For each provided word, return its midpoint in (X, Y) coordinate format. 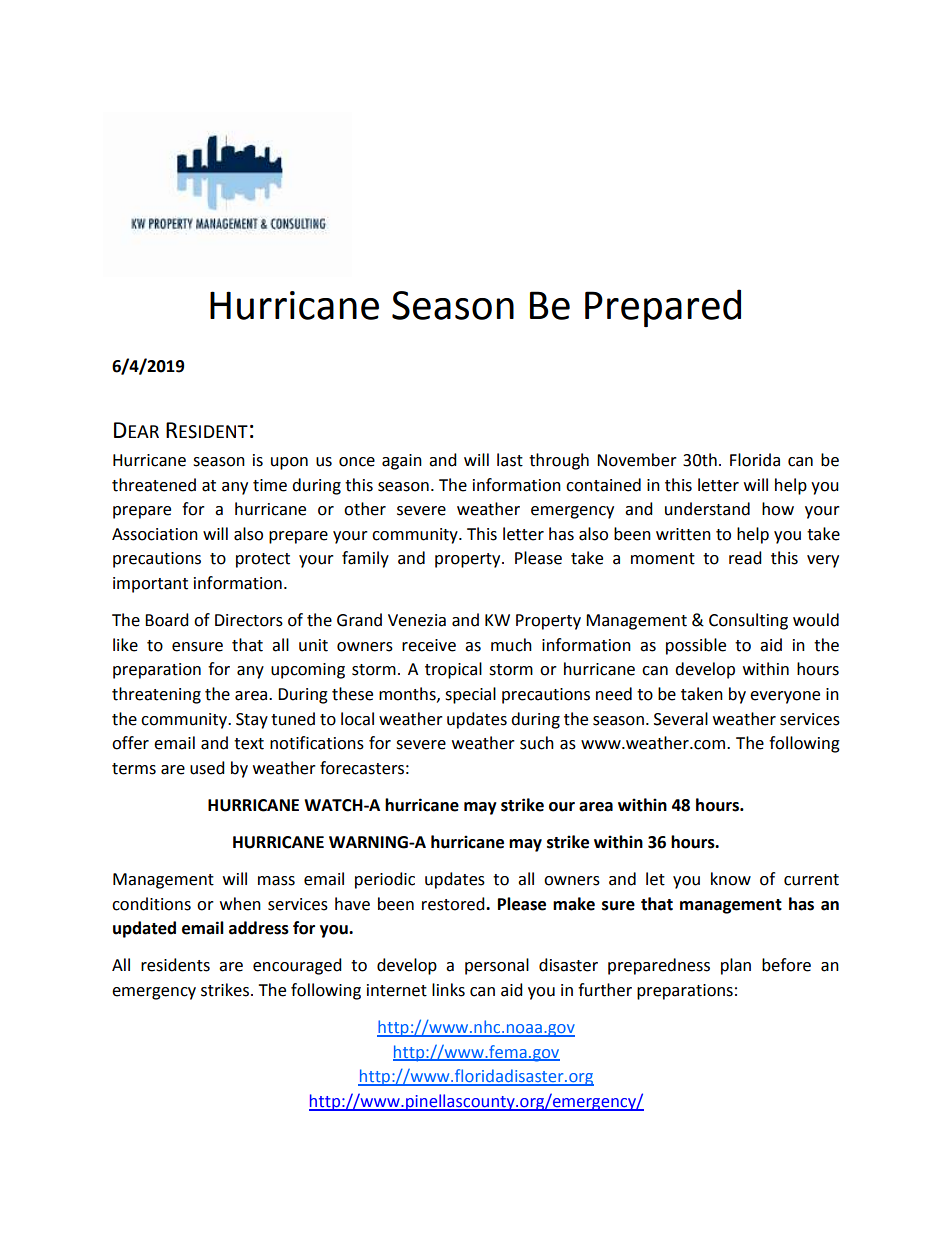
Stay (252, 721)
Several (681, 719)
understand (707, 509)
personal (497, 966)
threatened (154, 485)
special (470, 695)
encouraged (297, 966)
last (510, 460)
